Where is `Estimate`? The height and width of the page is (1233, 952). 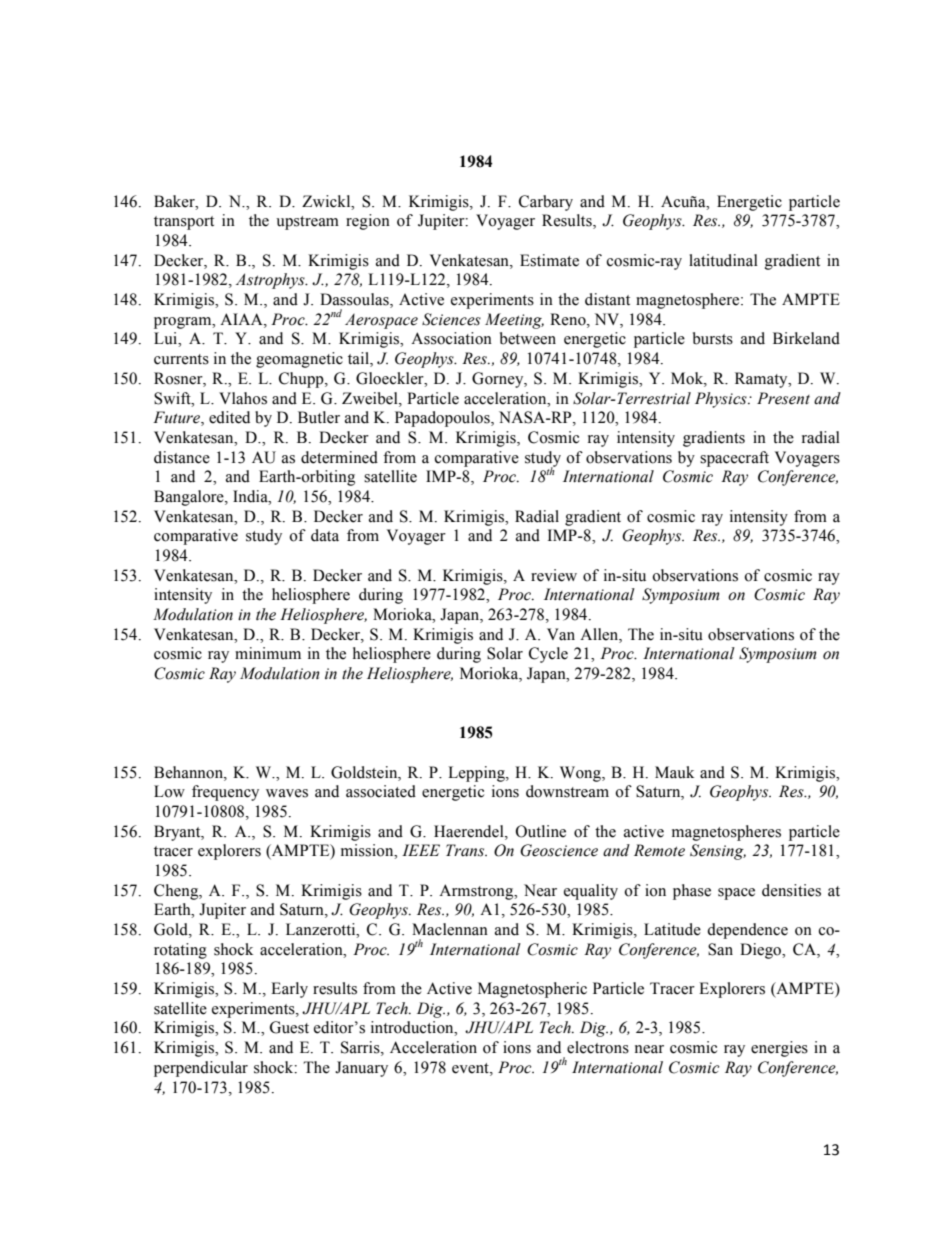
Estimate is located at coordinates (549, 260).
